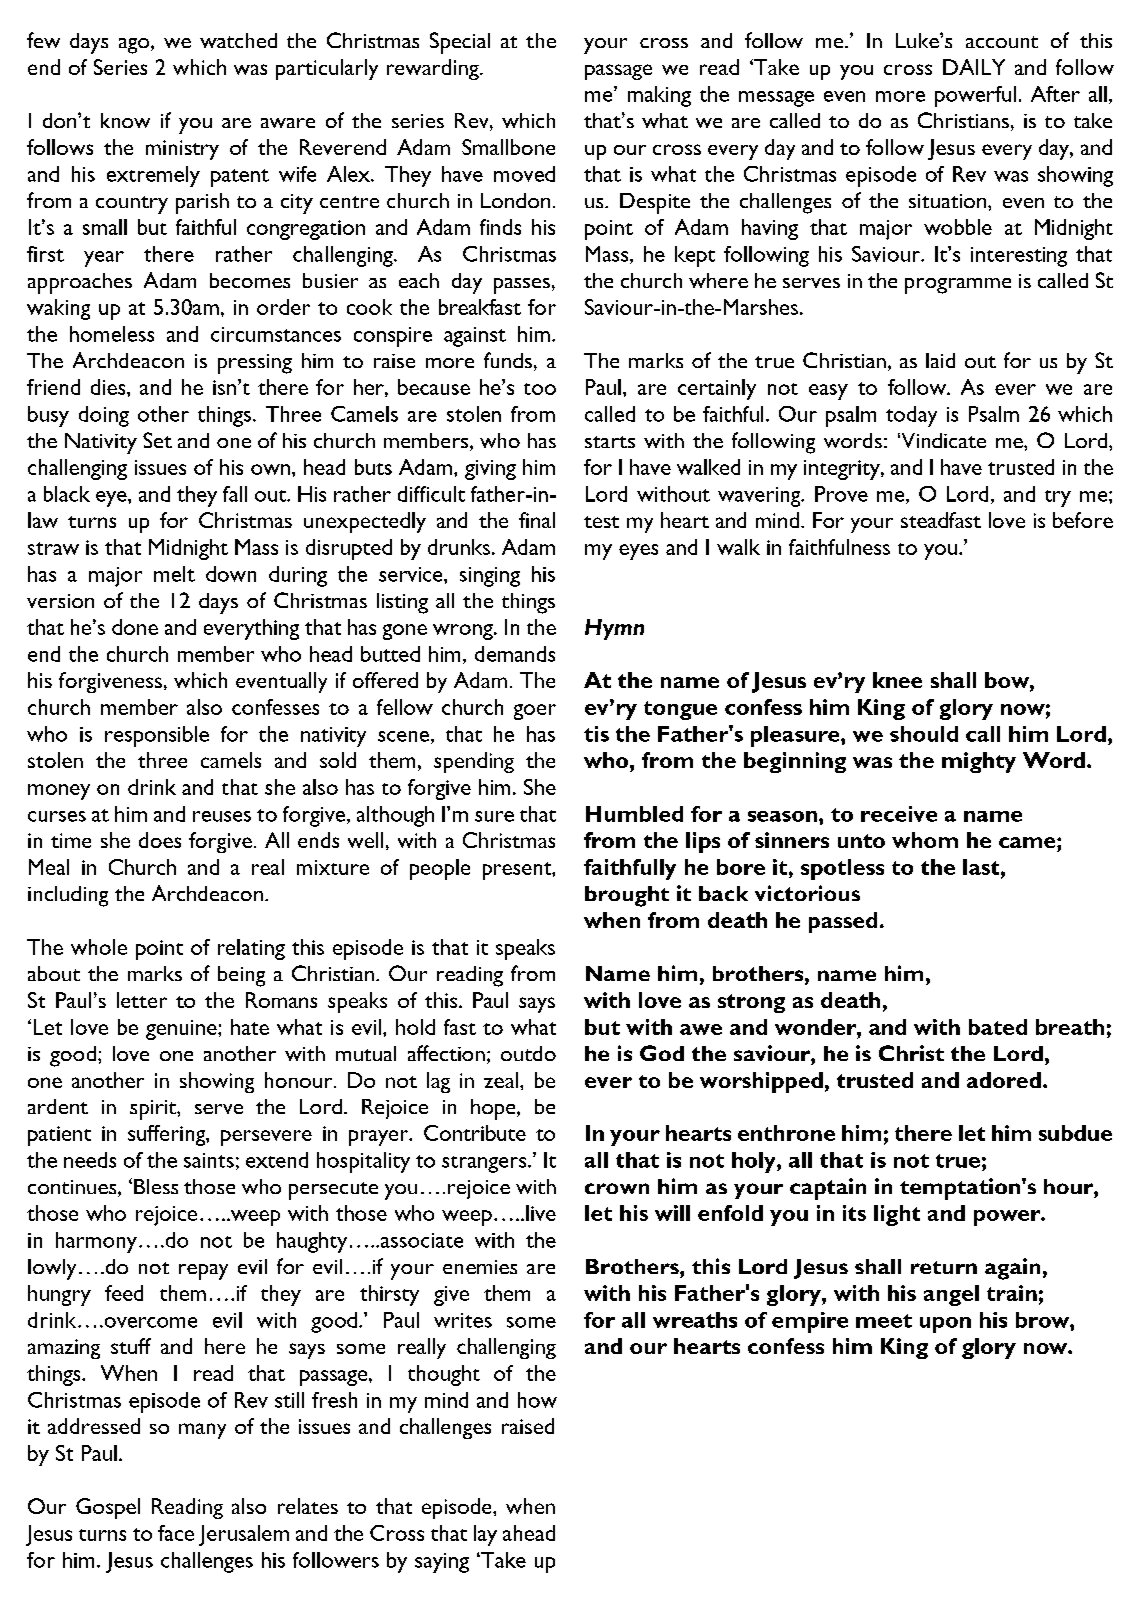 The height and width of the page is (1612, 1140). What do you see at coordinates (135, 46) in the page?
I see `ago` at bounding box center [135, 46].
